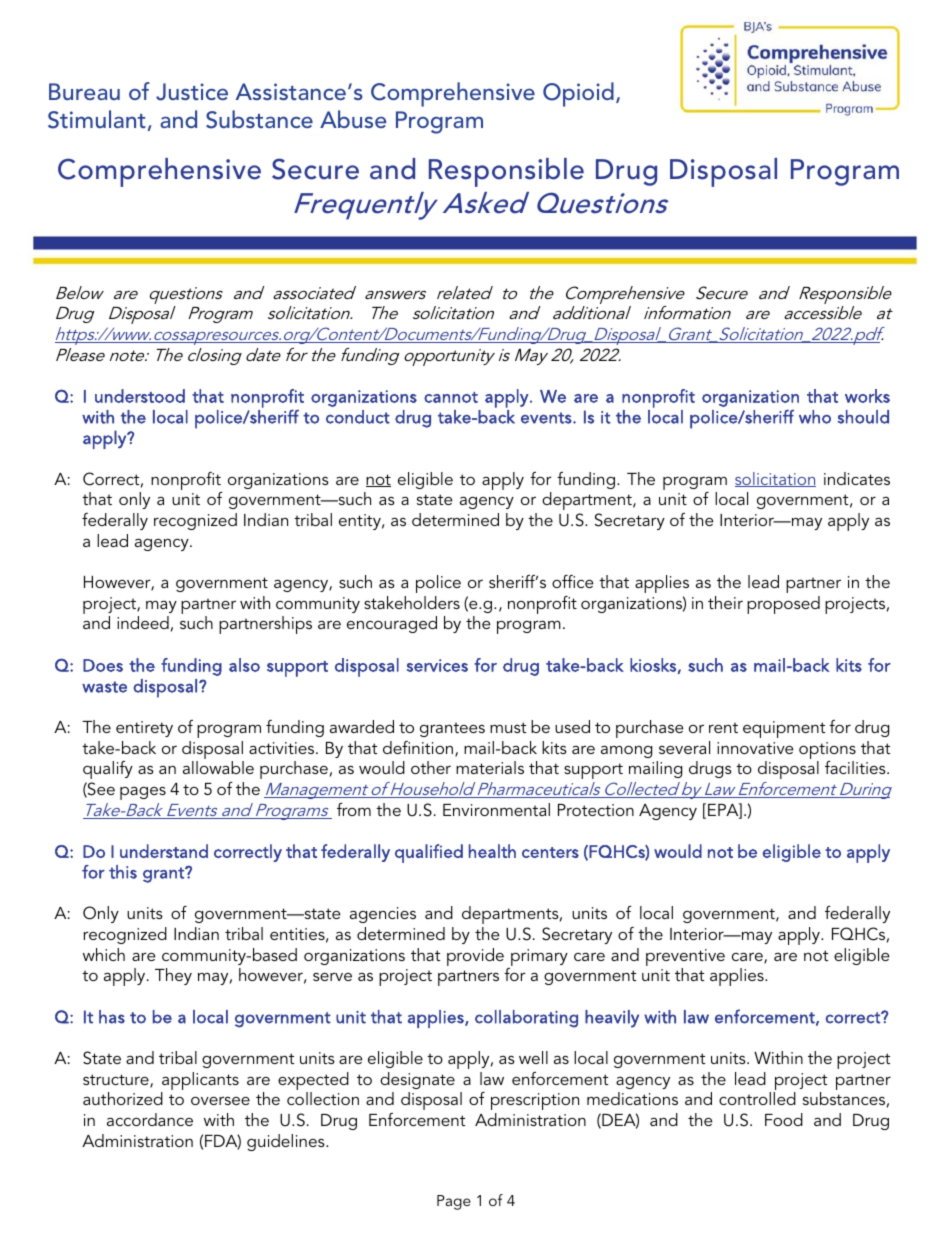 The image size is (952, 1233). I want to click on proposed, so click(783, 605).
